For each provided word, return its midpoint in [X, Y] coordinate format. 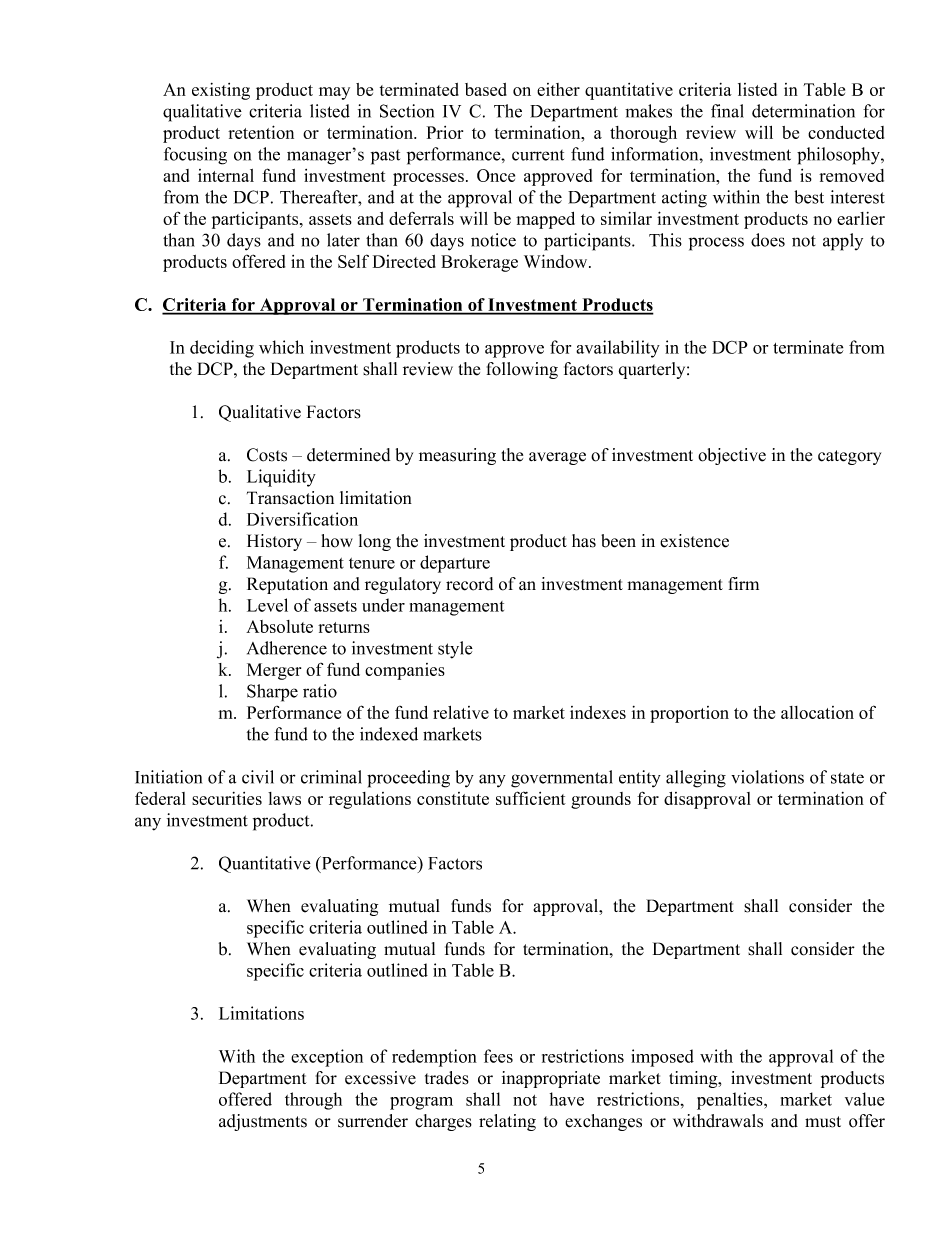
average [557, 458]
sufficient [531, 798]
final [727, 111]
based [486, 89]
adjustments [263, 1122]
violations [767, 777]
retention [261, 132]
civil [258, 777]
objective [732, 456]
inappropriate [551, 1079]
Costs [267, 455]
